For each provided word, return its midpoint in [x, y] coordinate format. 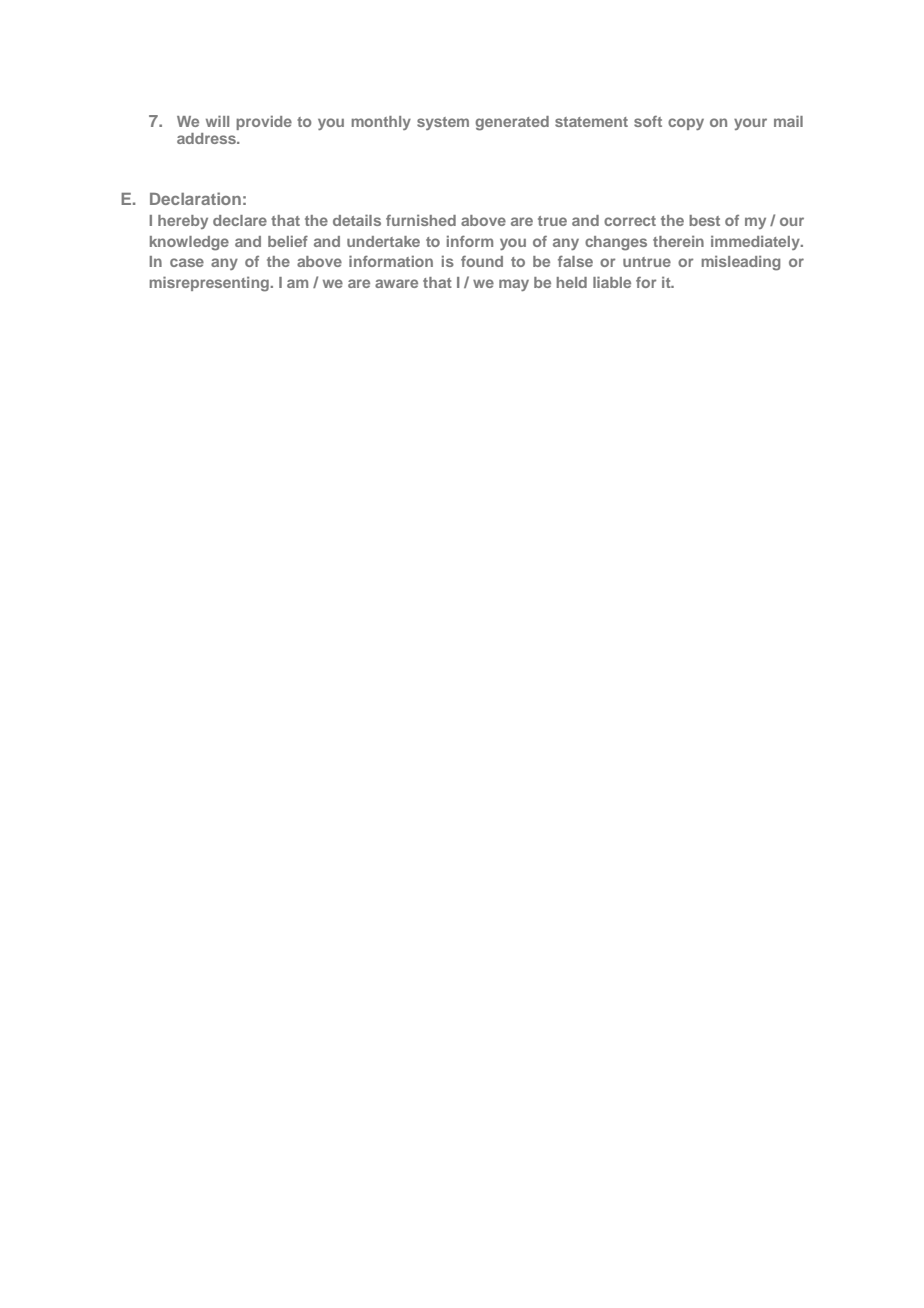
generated [512, 123]
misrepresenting [209, 284]
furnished [421, 220]
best [704, 220]
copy [686, 124]
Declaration [195, 198]
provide [264, 123]
